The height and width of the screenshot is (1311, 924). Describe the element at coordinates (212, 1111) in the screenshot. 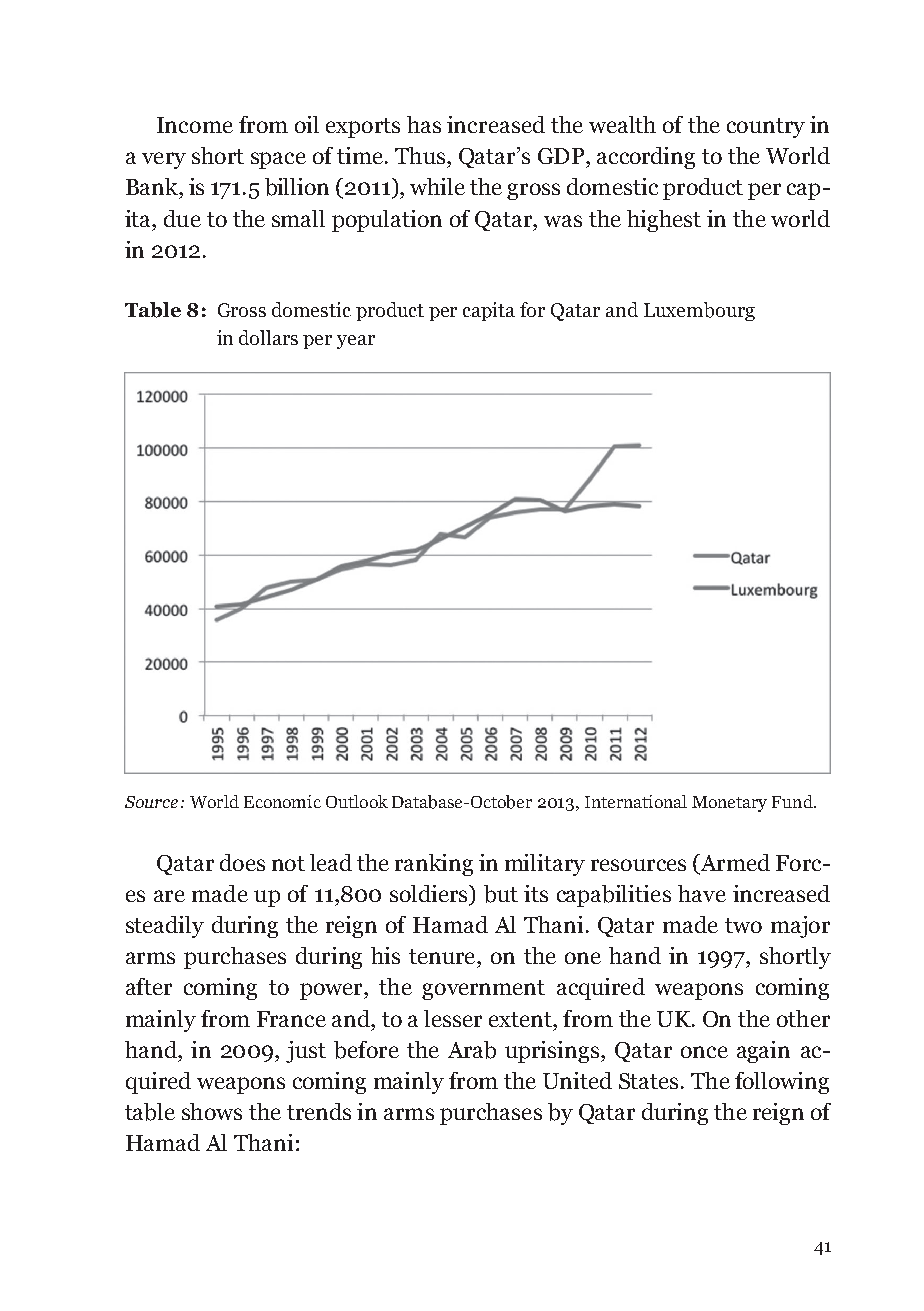

I see `shows` at that location.
